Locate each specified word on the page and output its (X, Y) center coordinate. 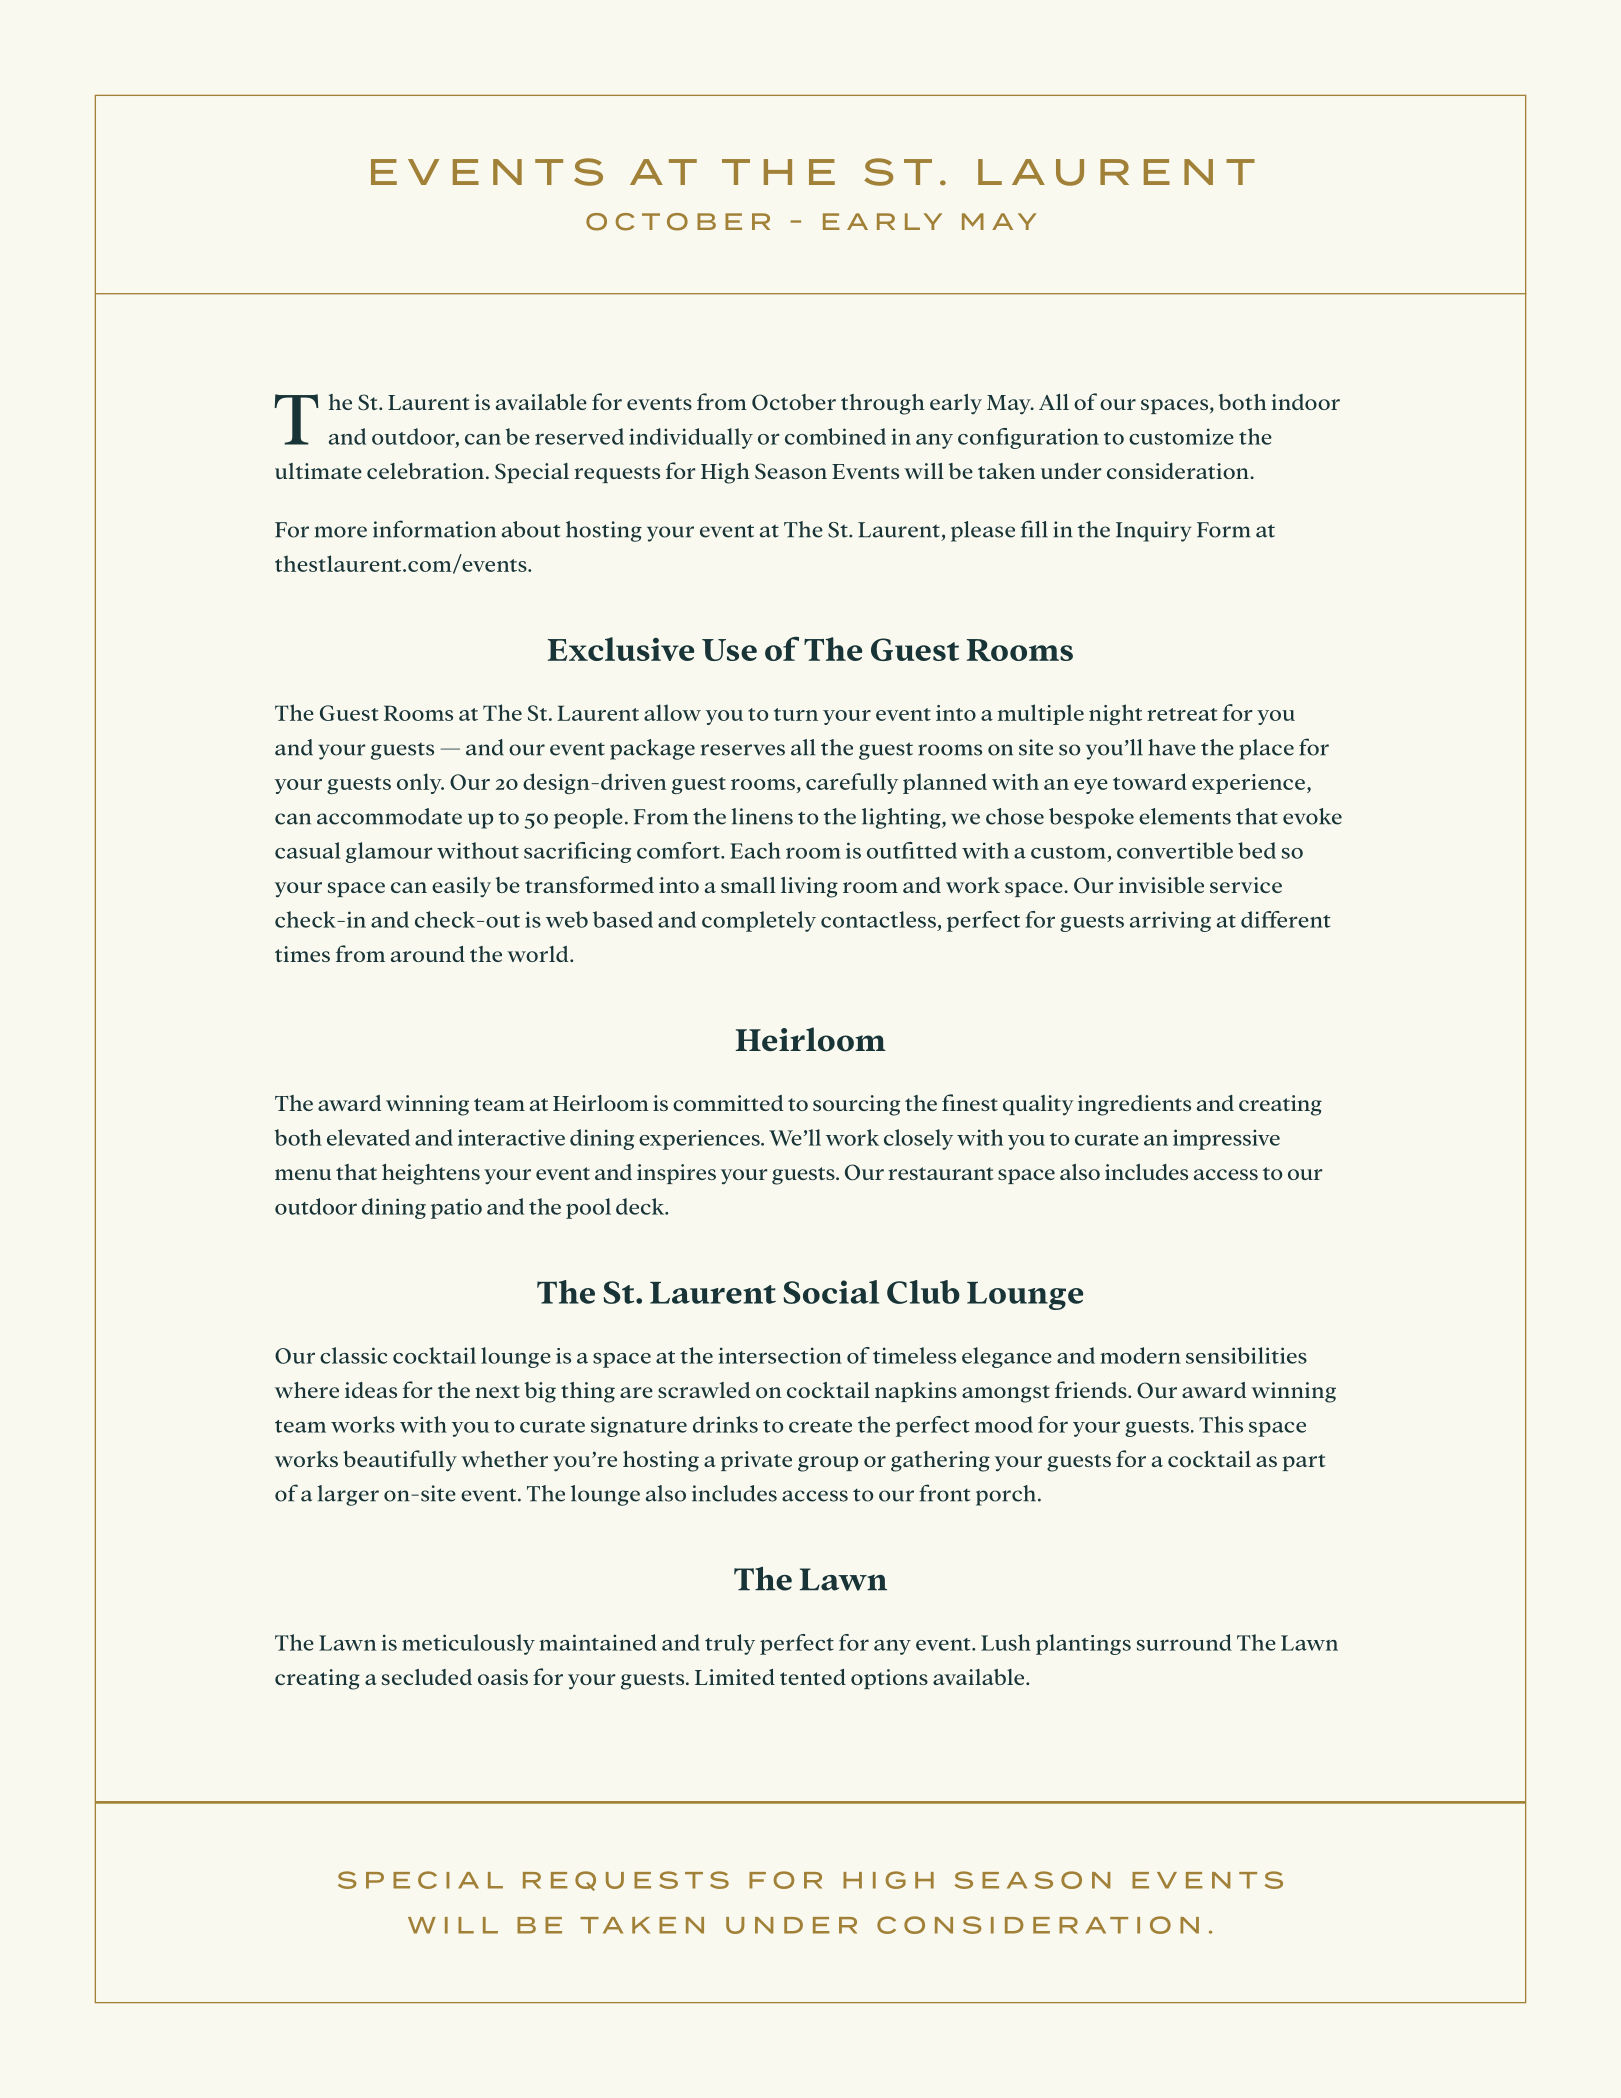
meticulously (468, 1644)
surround (1184, 1642)
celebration (427, 471)
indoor (1306, 402)
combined (835, 436)
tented (813, 1677)
